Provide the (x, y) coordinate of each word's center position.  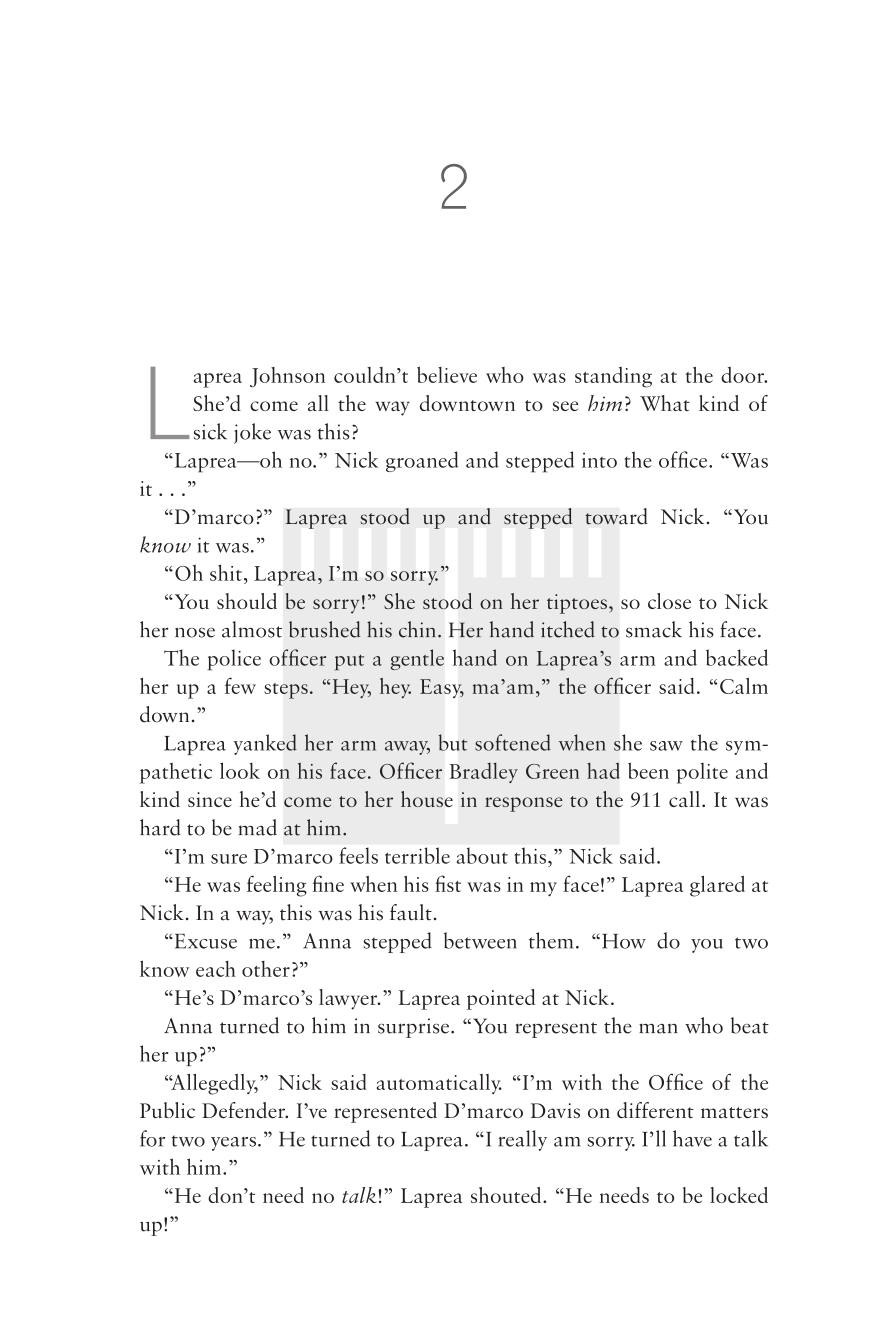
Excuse (204, 941)
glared (717, 886)
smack (654, 629)
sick (210, 431)
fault (411, 912)
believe (447, 374)
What (665, 403)
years (233, 1144)
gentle (417, 659)
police (234, 660)
